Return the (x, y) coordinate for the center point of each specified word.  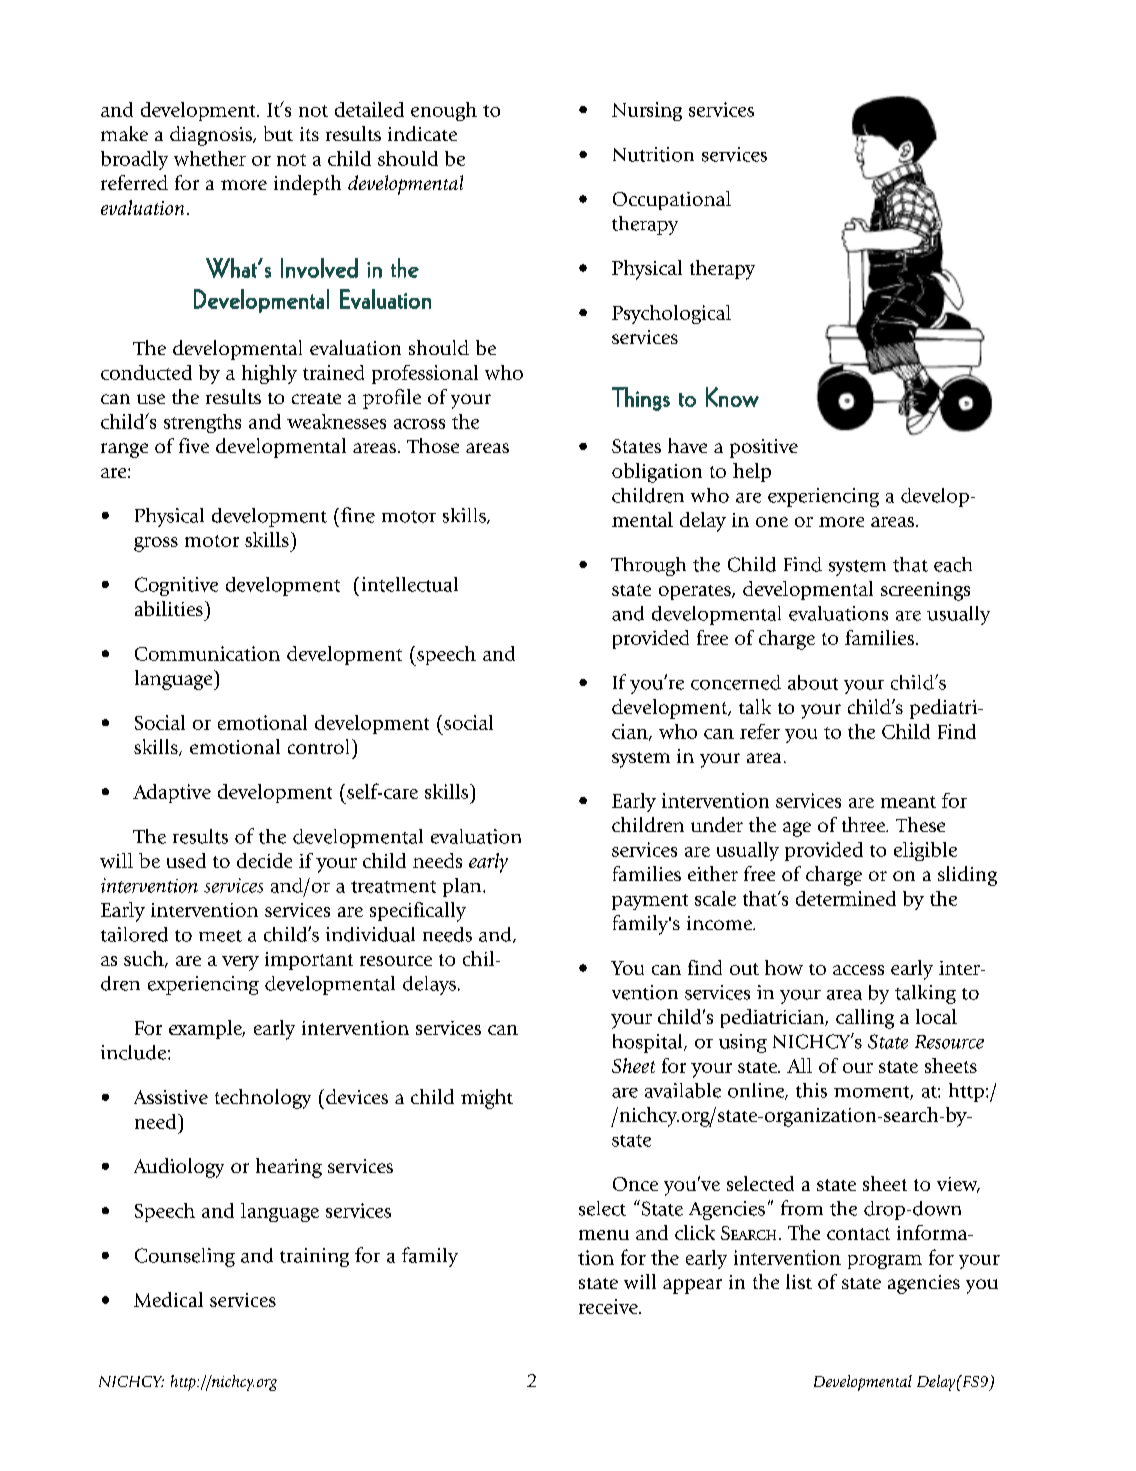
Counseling (185, 1257)
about (813, 682)
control (318, 746)
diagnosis (212, 136)
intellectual (410, 584)
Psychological (671, 314)
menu (604, 1235)
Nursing (647, 111)
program (885, 1262)
